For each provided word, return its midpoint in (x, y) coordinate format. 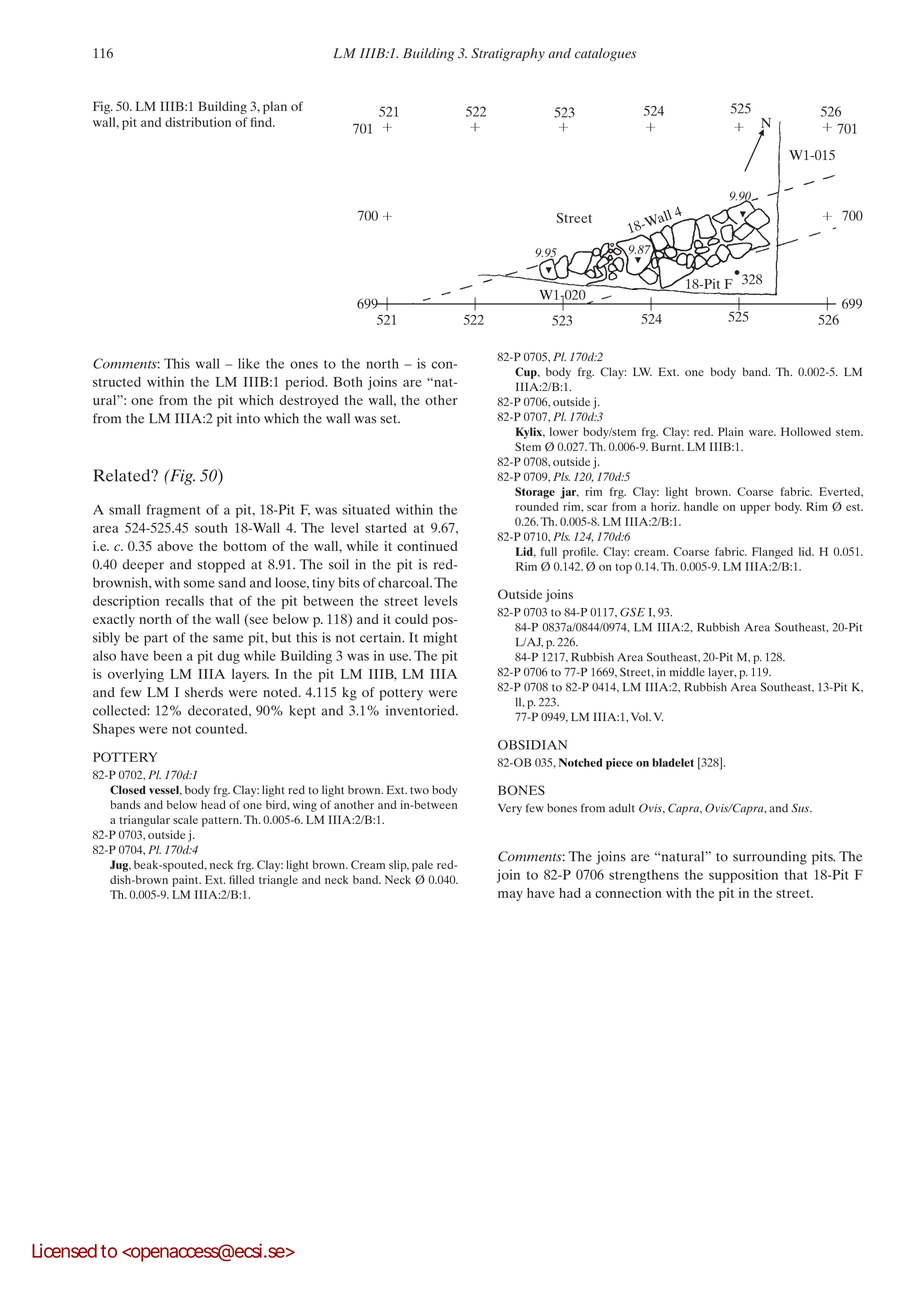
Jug (120, 866)
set (390, 419)
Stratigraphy (508, 54)
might (440, 639)
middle (687, 672)
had (570, 893)
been (167, 655)
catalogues (606, 54)
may (510, 896)
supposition (743, 876)
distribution (198, 122)
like (249, 363)
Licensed (64, 1250)
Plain (731, 431)
